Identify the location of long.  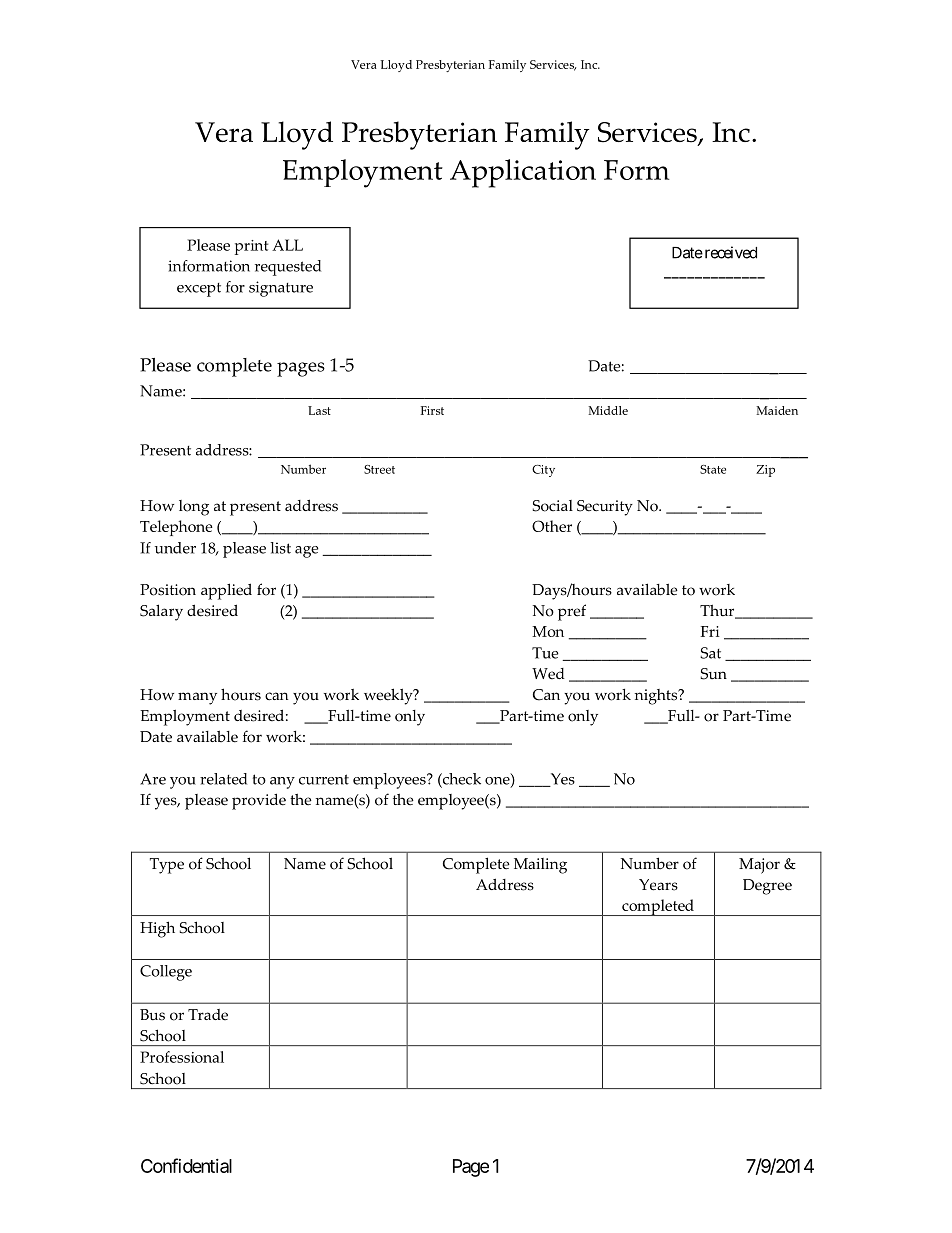
(194, 508).
